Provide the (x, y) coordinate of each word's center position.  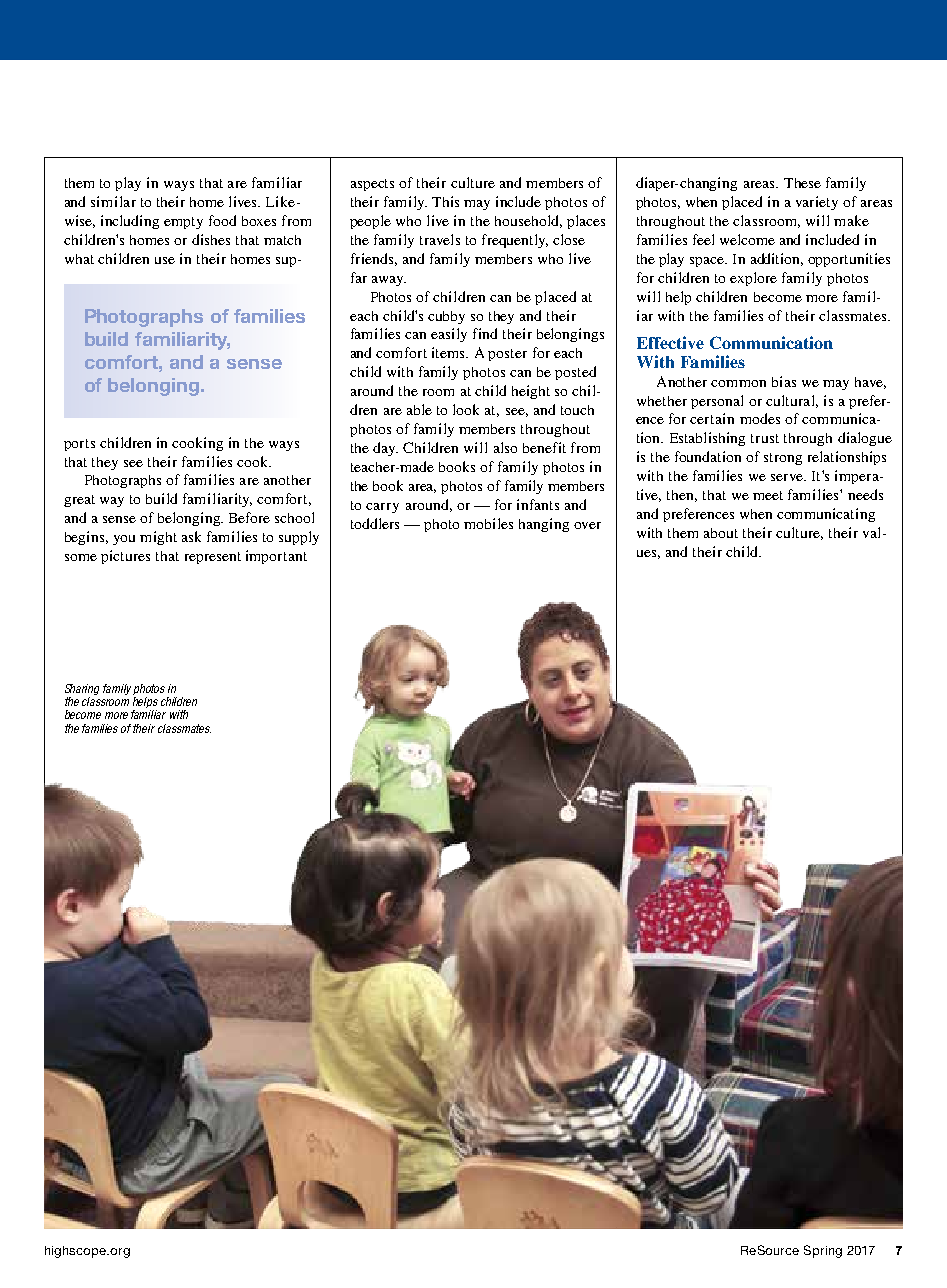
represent (213, 558)
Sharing (82, 691)
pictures (125, 557)
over (587, 525)
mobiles (488, 523)
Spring (823, 1251)
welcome (747, 239)
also (505, 447)
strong (783, 459)
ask (191, 536)
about (721, 533)
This (445, 201)
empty (183, 223)
